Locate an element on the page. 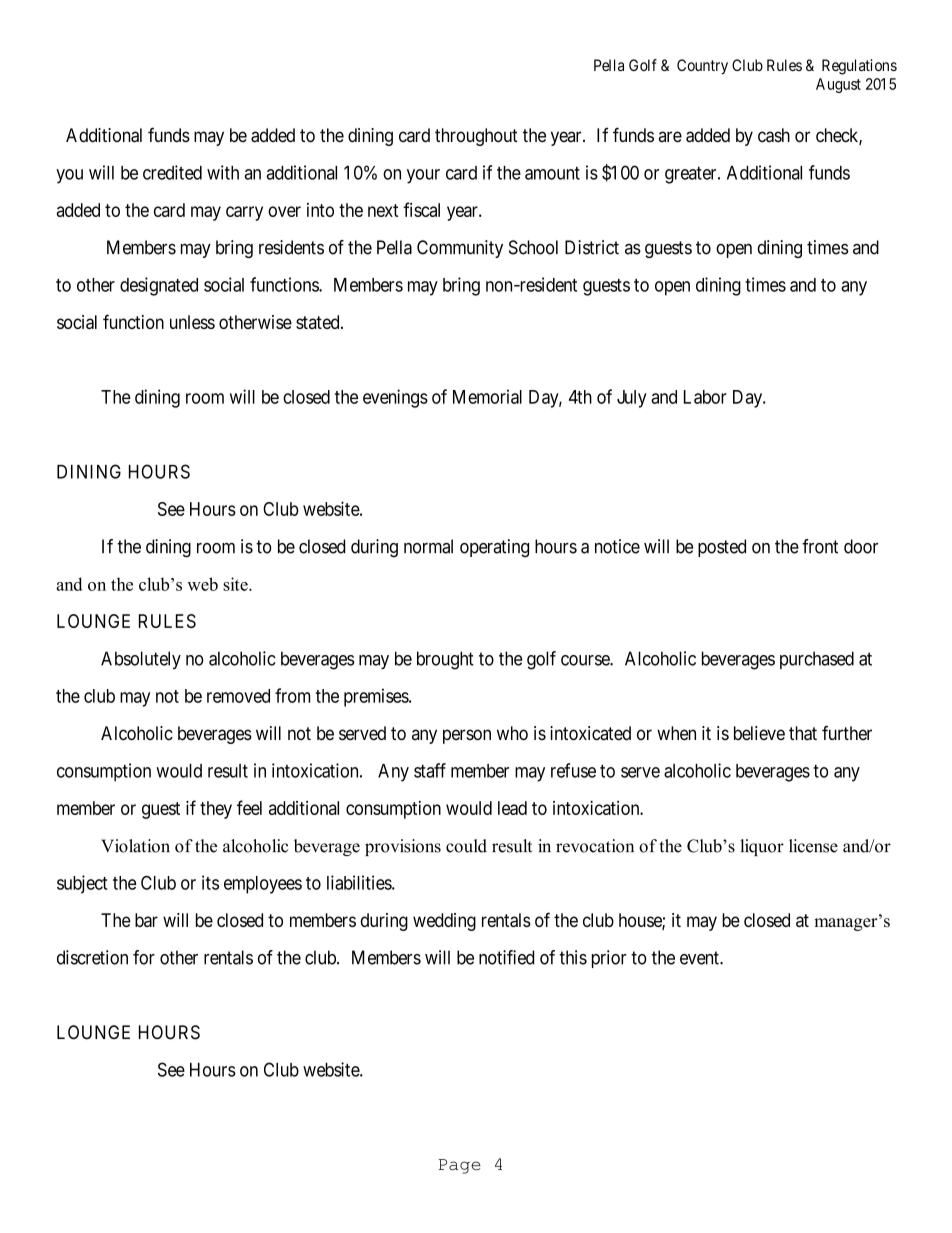  unless is located at coordinates (192, 322).
